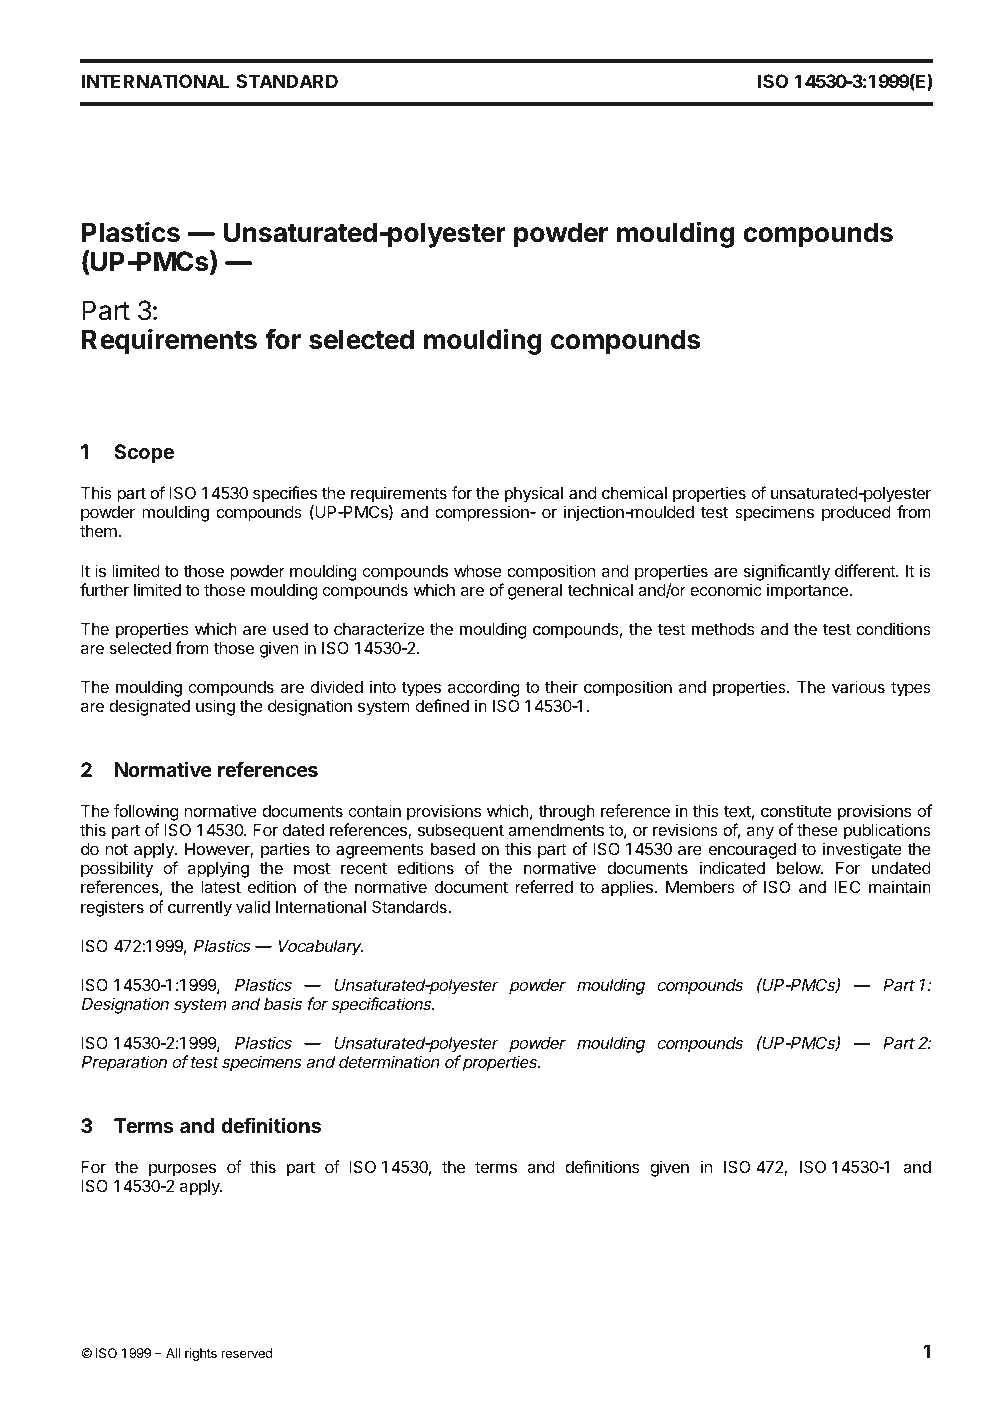 The height and width of the screenshot is (1404, 992). I want to click on rights, so click(201, 1354).
